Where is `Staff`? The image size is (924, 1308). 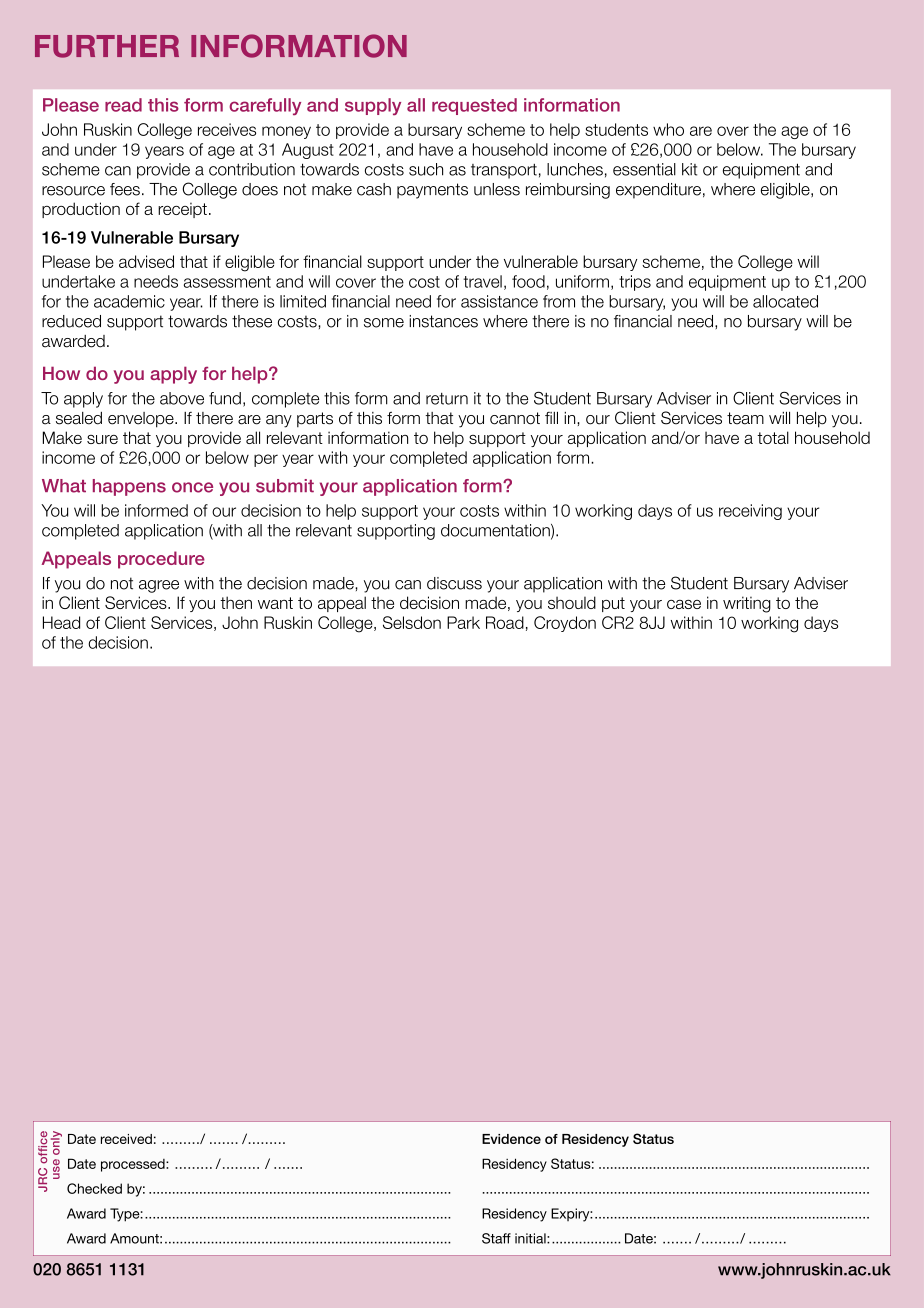 Staff is located at coordinates (496, 1238).
